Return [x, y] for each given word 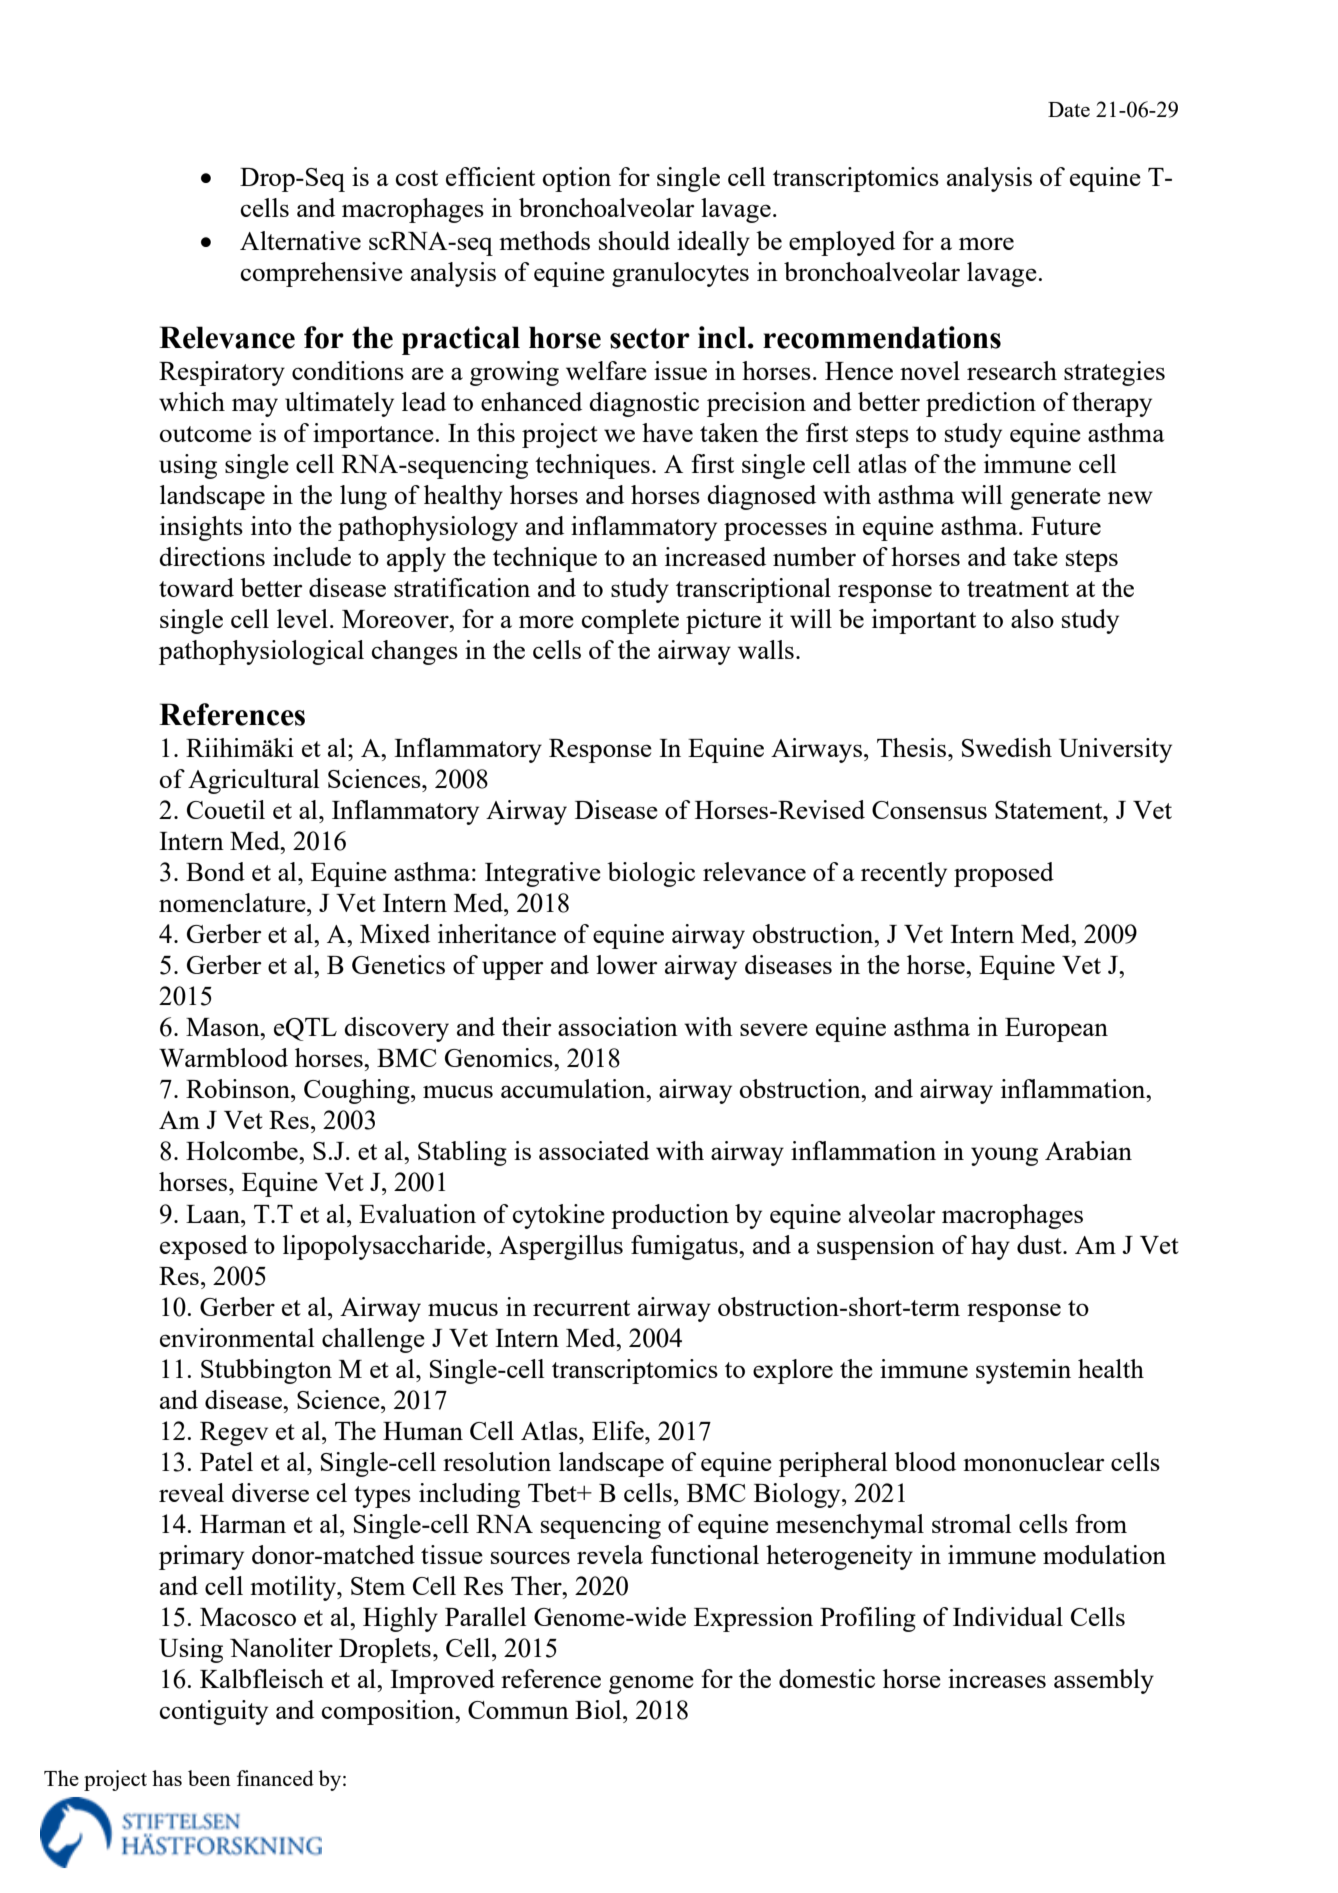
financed [275, 1778]
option [577, 179]
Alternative [300, 240]
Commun [518, 1710]
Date [1069, 109]
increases [997, 1678]
